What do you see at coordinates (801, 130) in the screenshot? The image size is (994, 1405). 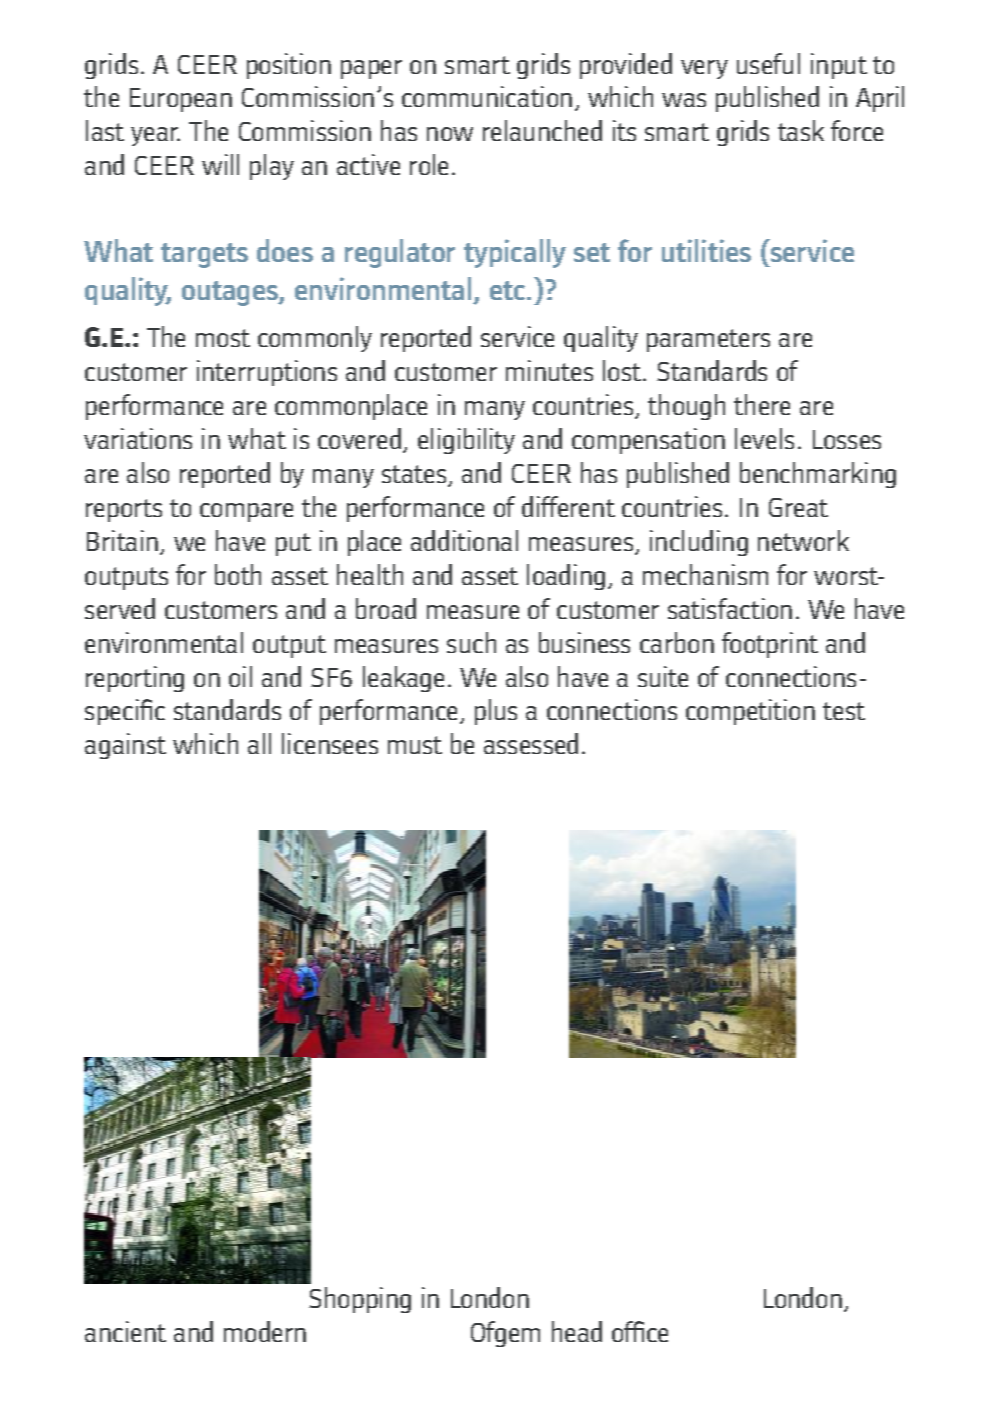 I see `task` at bounding box center [801, 130].
